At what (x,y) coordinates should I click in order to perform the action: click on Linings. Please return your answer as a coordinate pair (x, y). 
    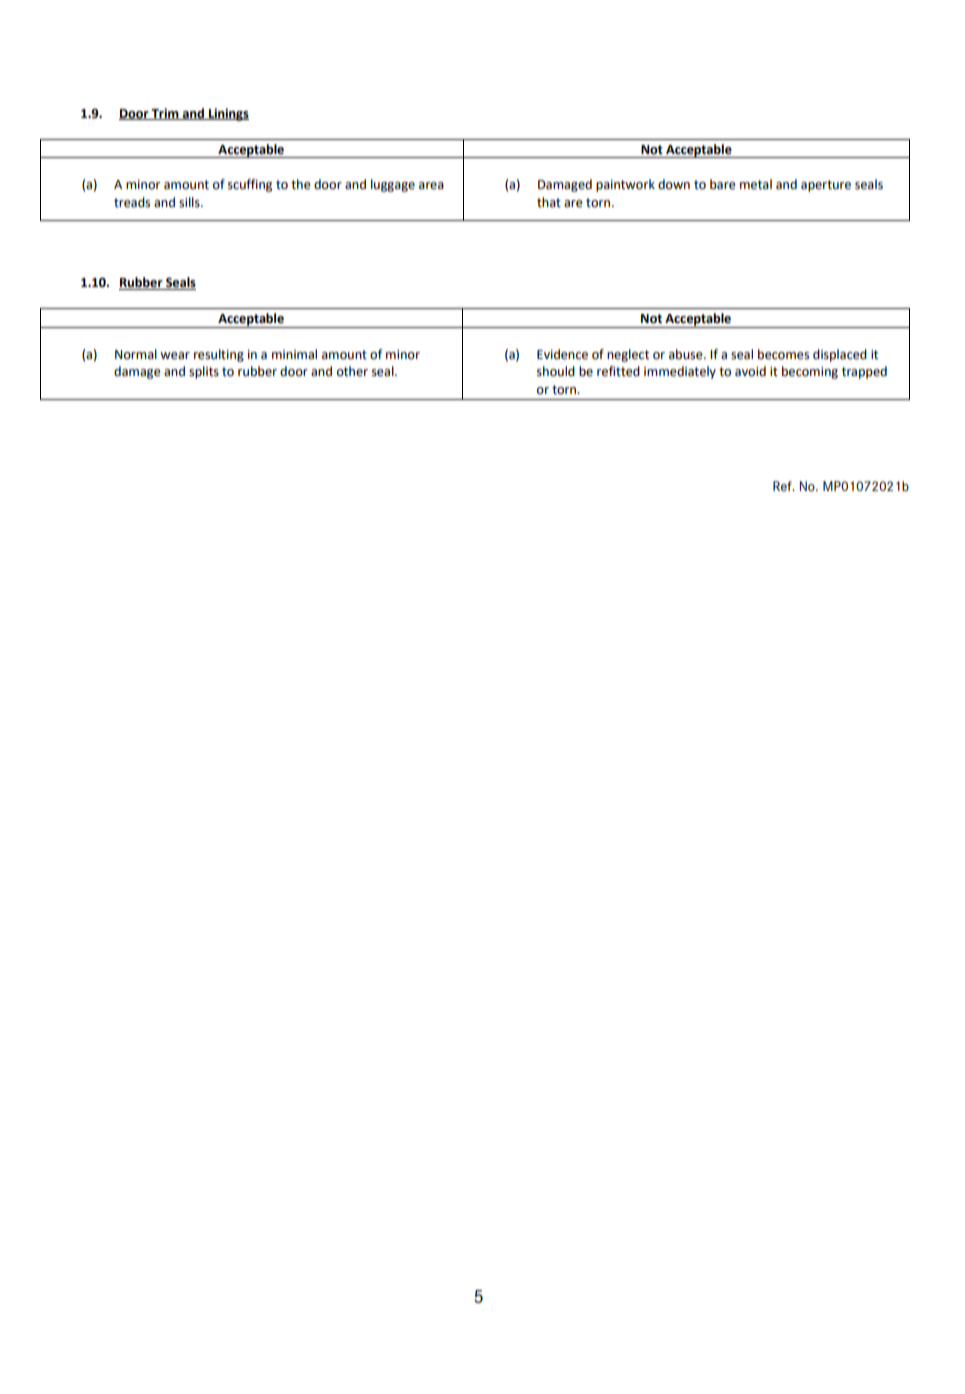
    Looking at the image, I should click on (228, 114).
